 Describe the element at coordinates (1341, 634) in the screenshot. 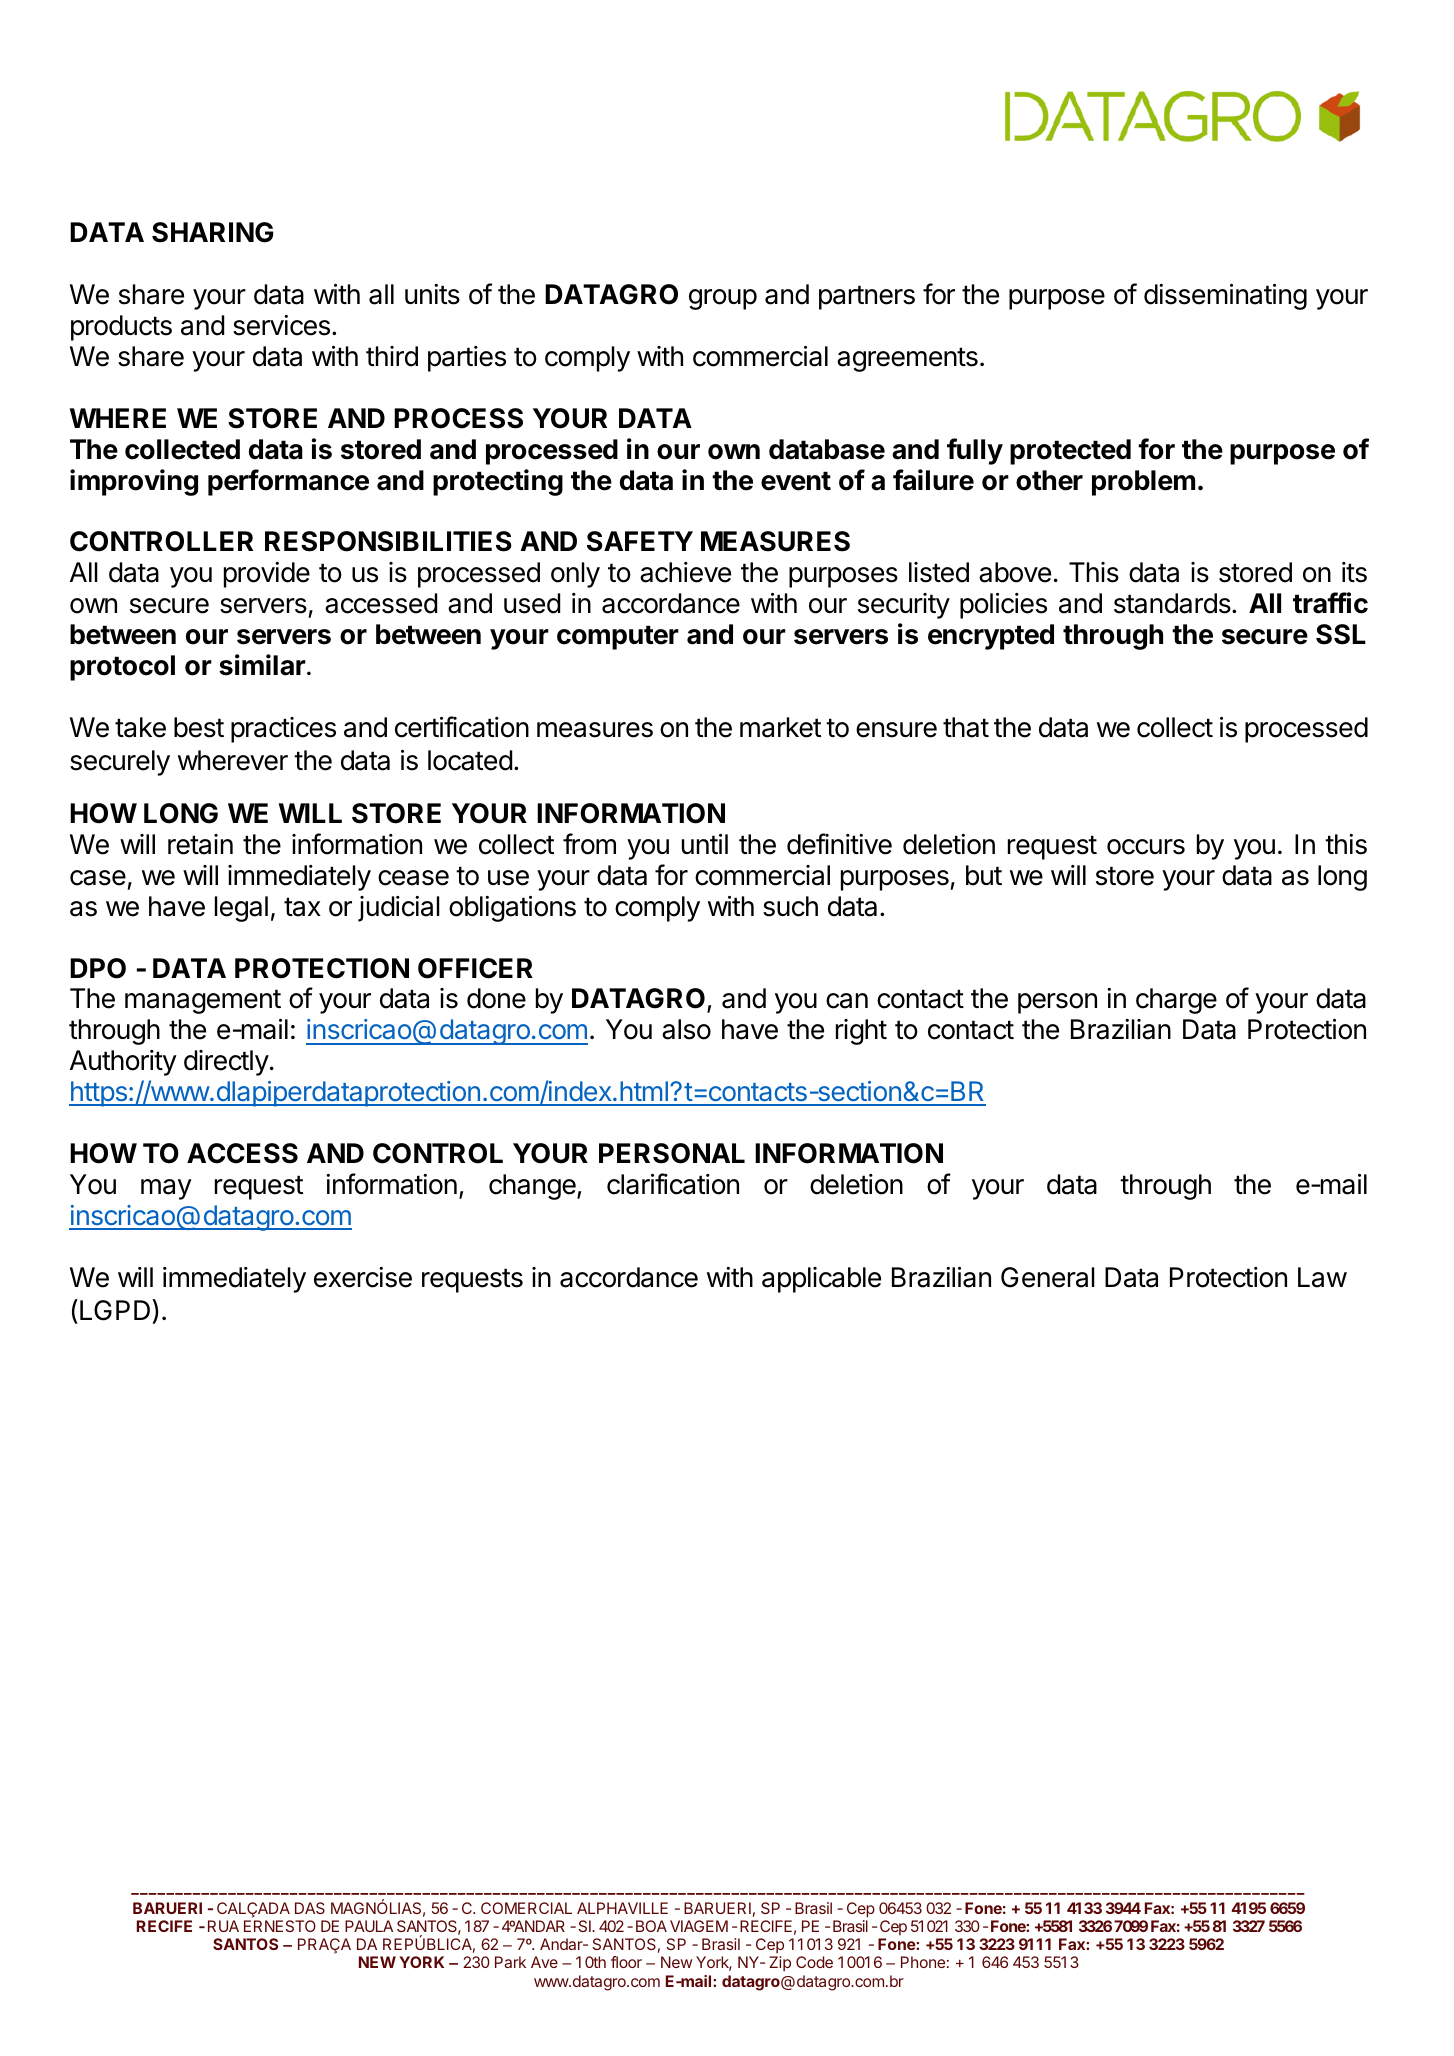

I see `SSL` at that location.
